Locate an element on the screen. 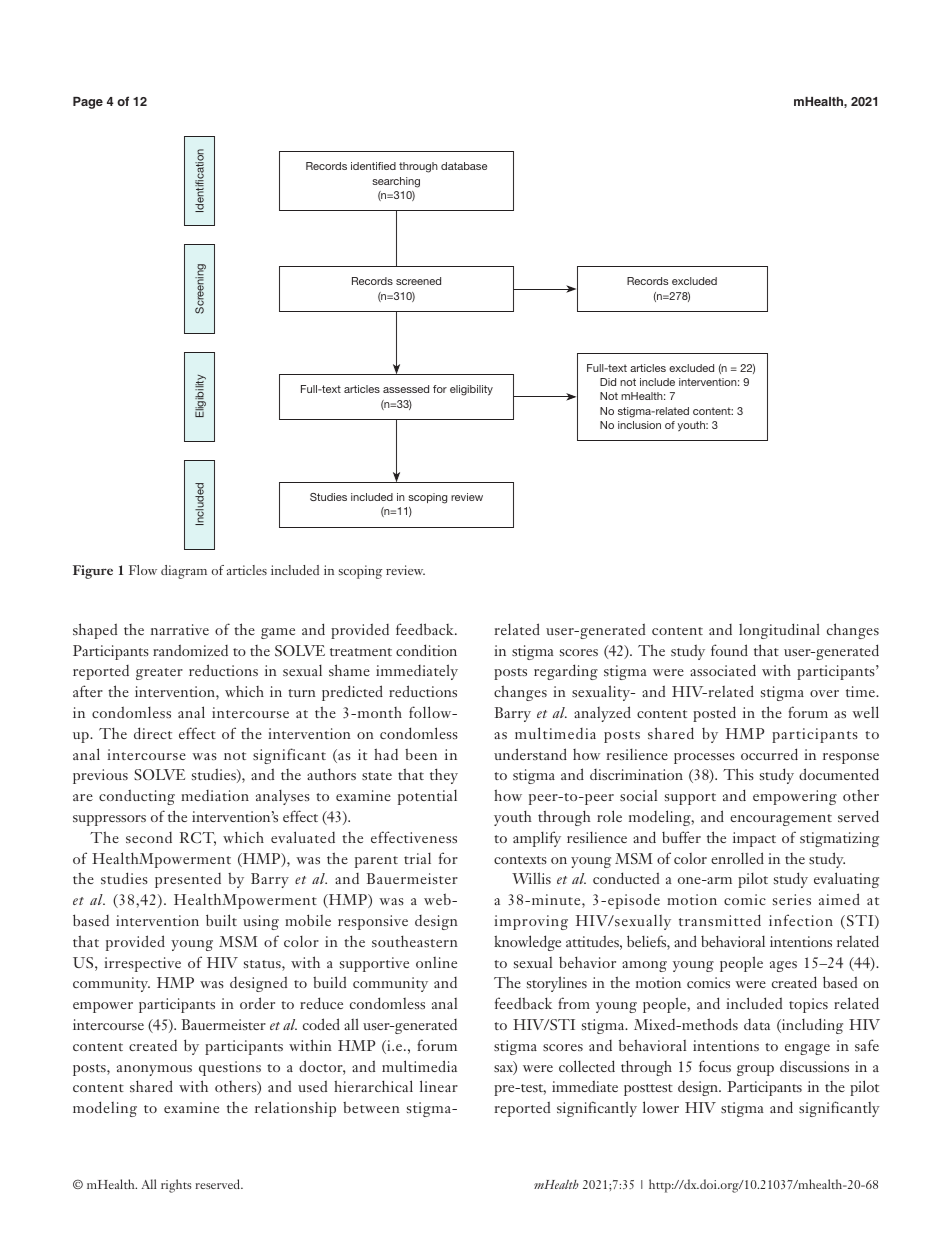 This screenshot has height=1247, width=952. inclusion is located at coordinates (639, 425).
